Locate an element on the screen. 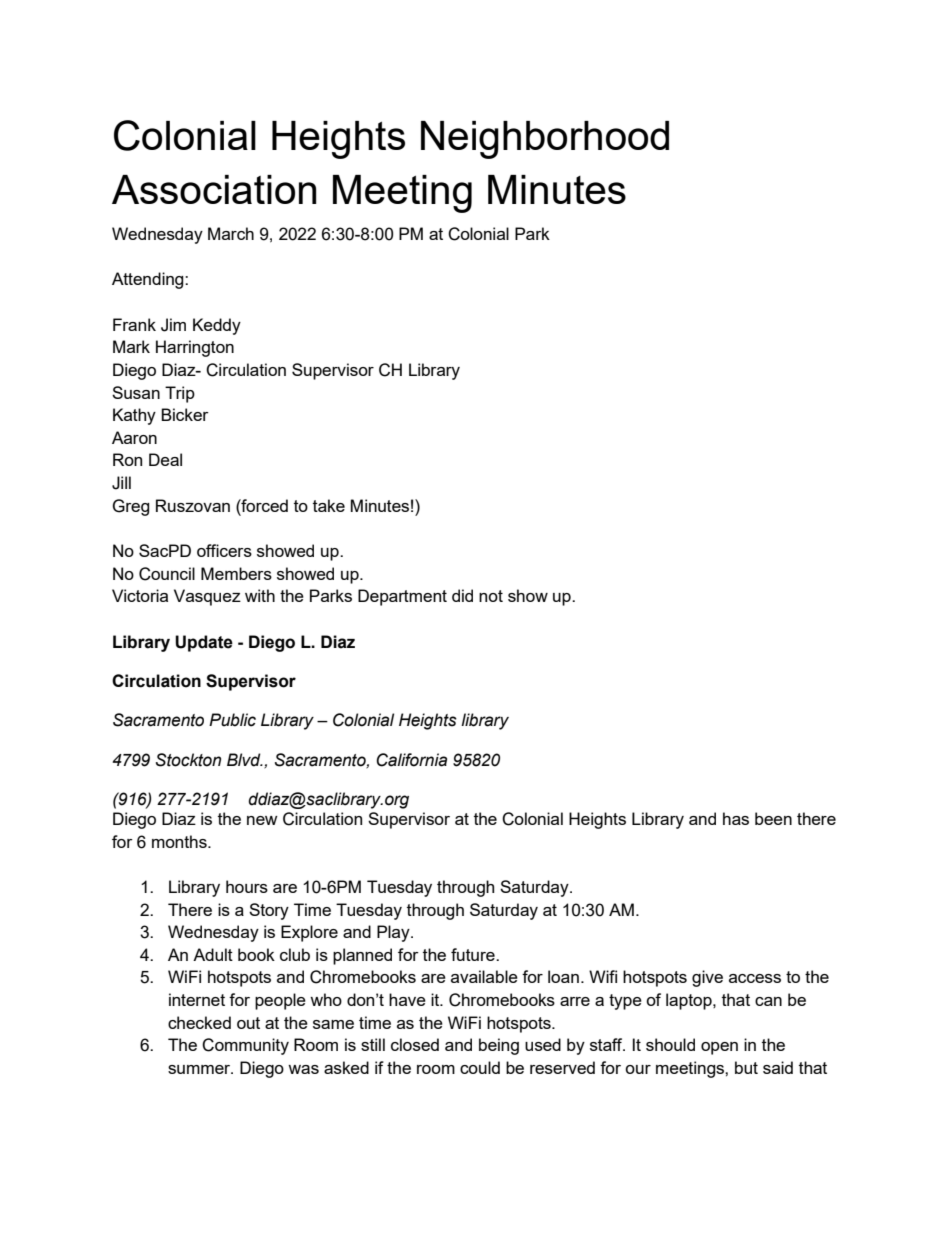 The image size is (952, 1233). Stockton is located at coordinates (188, 760).
